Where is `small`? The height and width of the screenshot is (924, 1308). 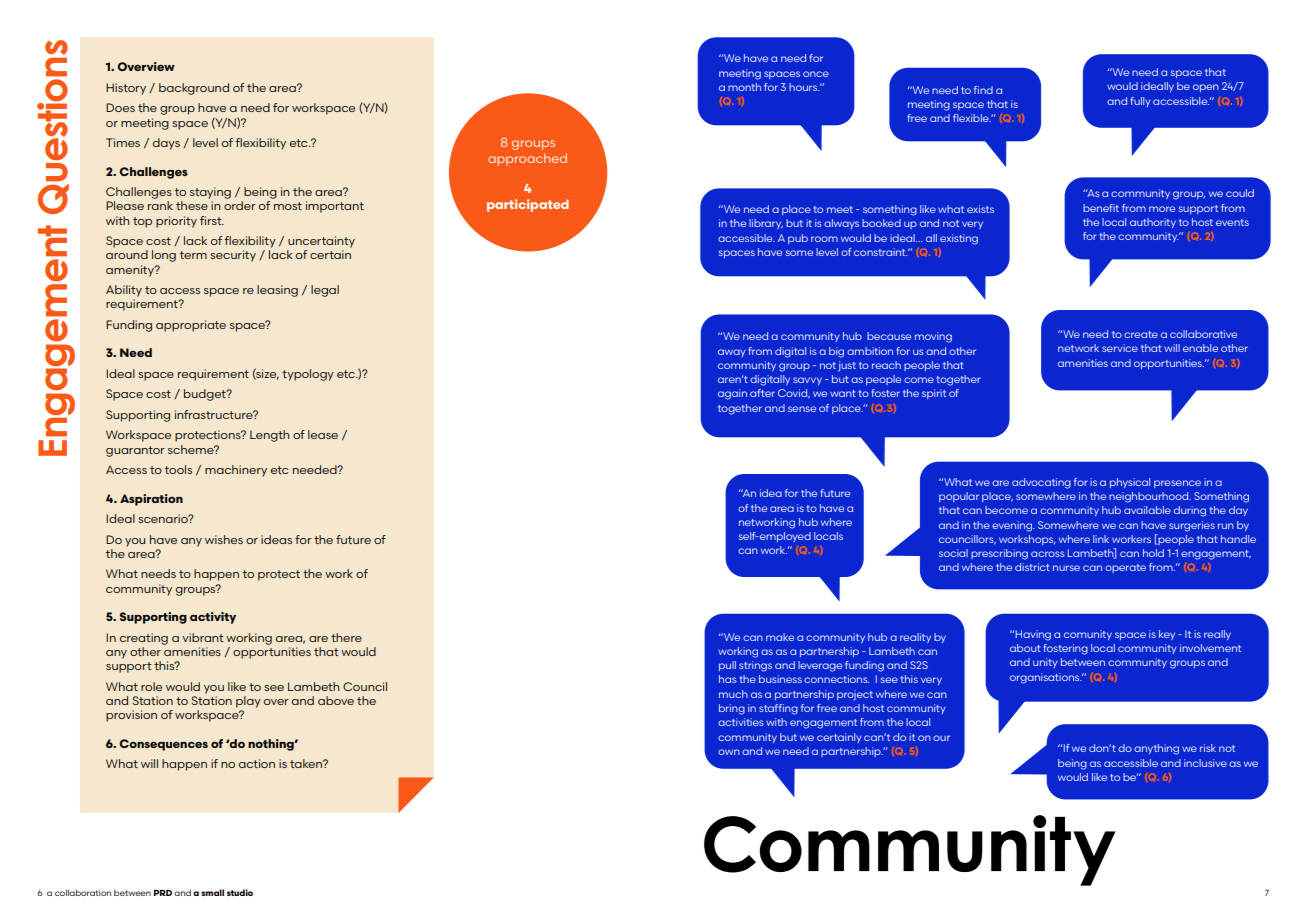
small is located at coordinates (212, 892).
